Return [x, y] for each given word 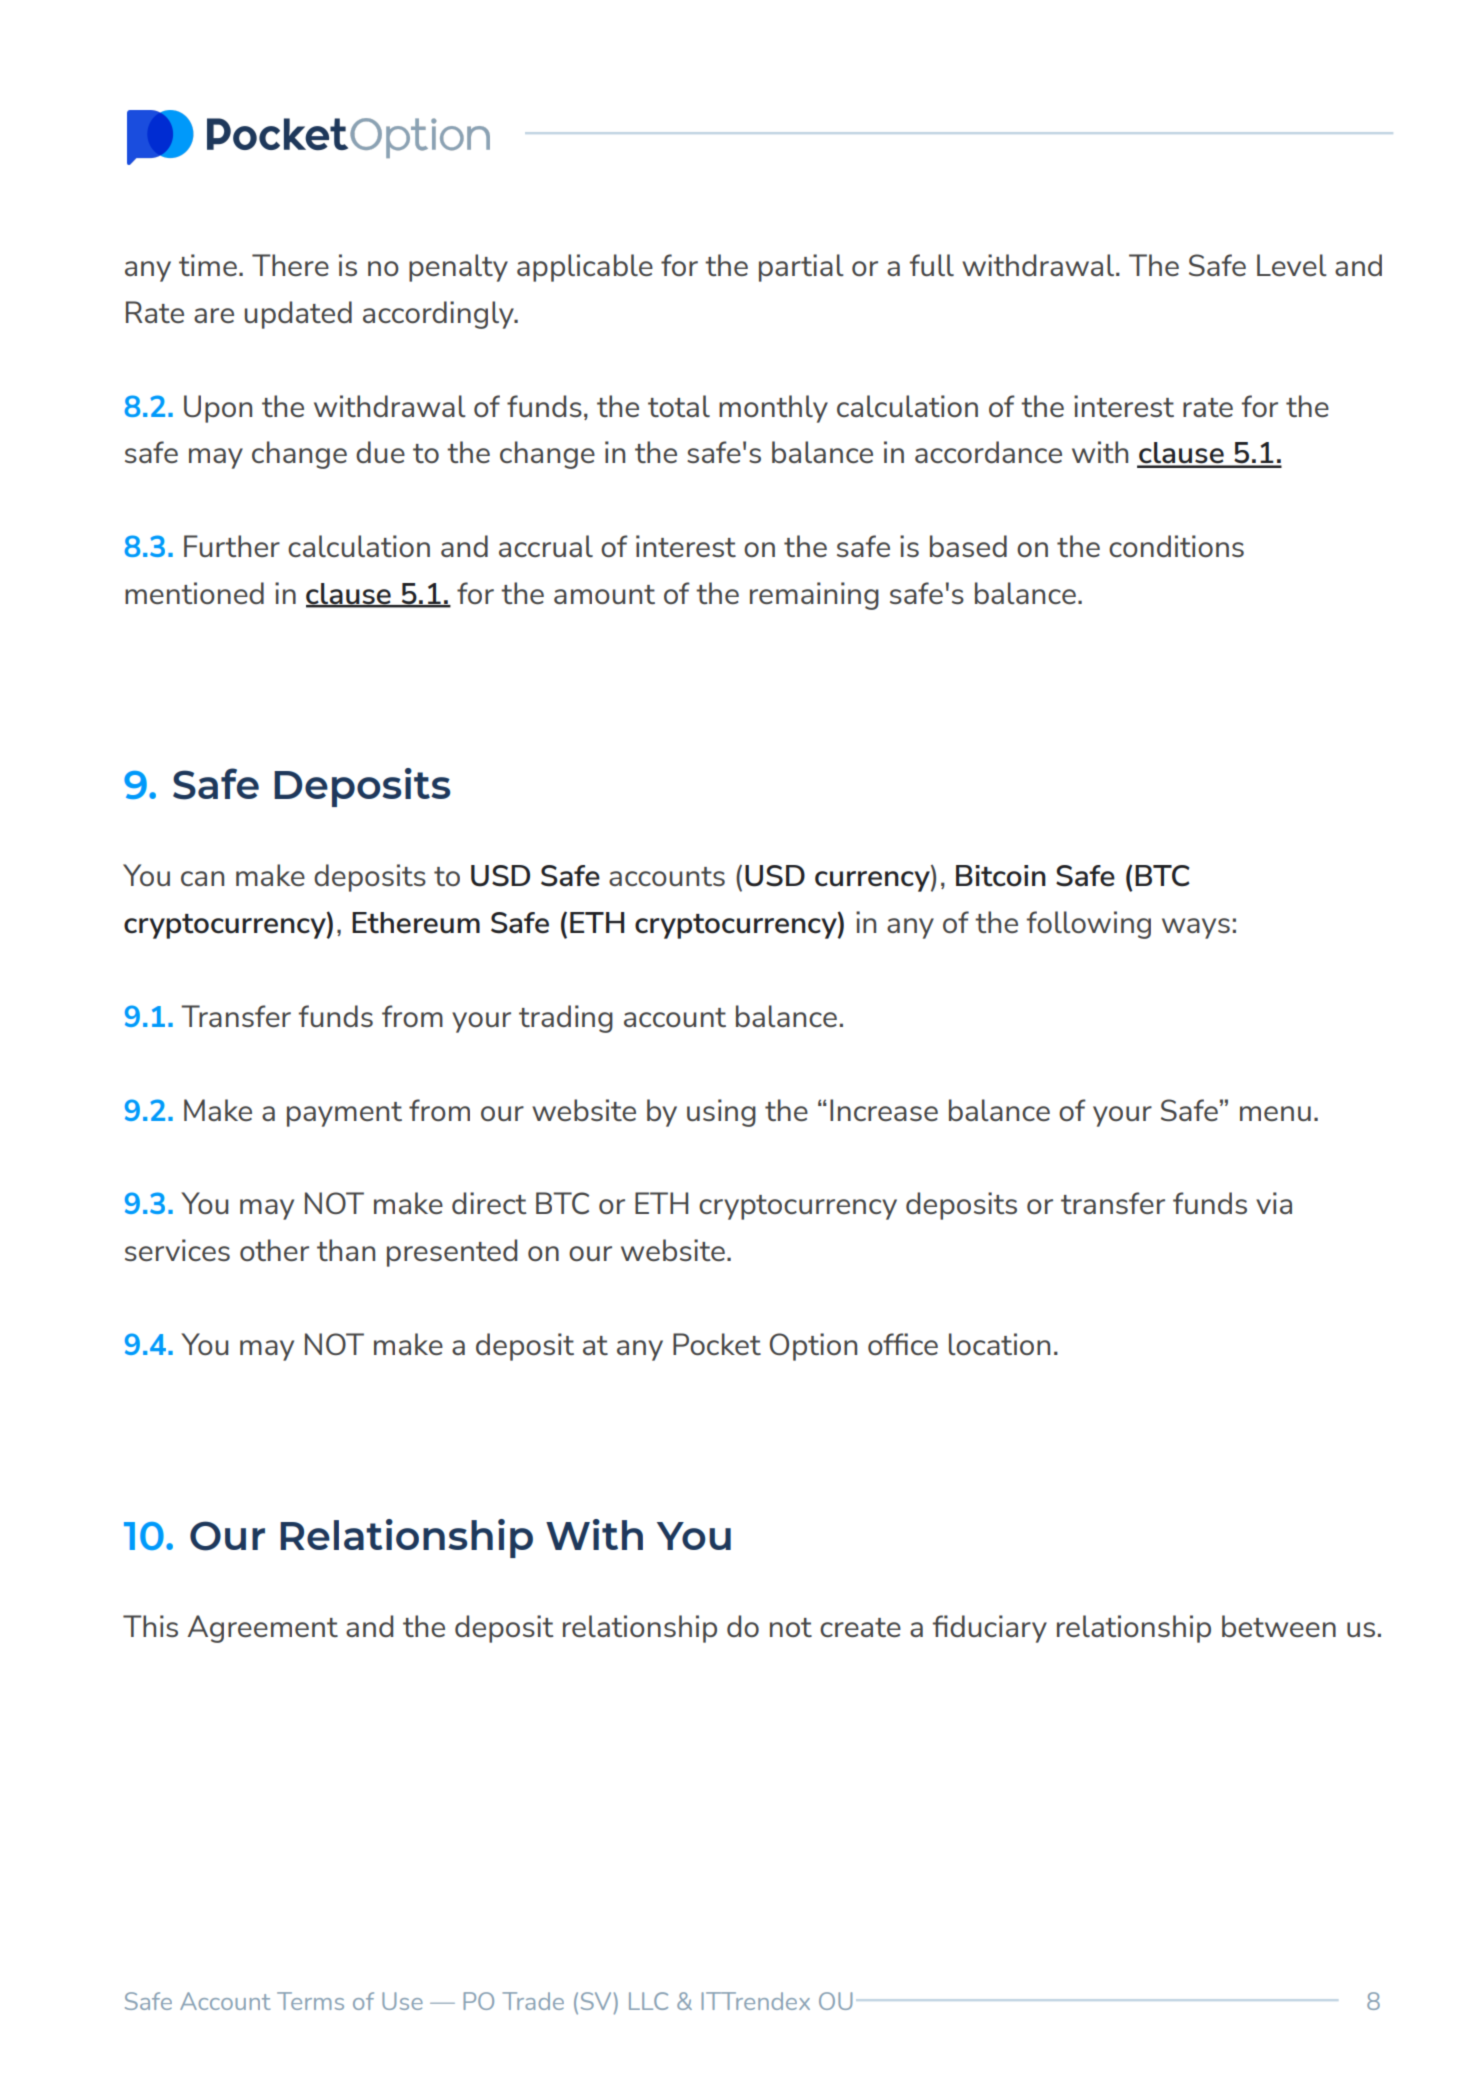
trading [566, 1019]
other [274, 1250]
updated [298, 315]
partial [801, 268]
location [999, 1344]
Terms [310, 2001]
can [202, 878]
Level [1292, 265]
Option [813, 1347]
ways [1196, 928]
